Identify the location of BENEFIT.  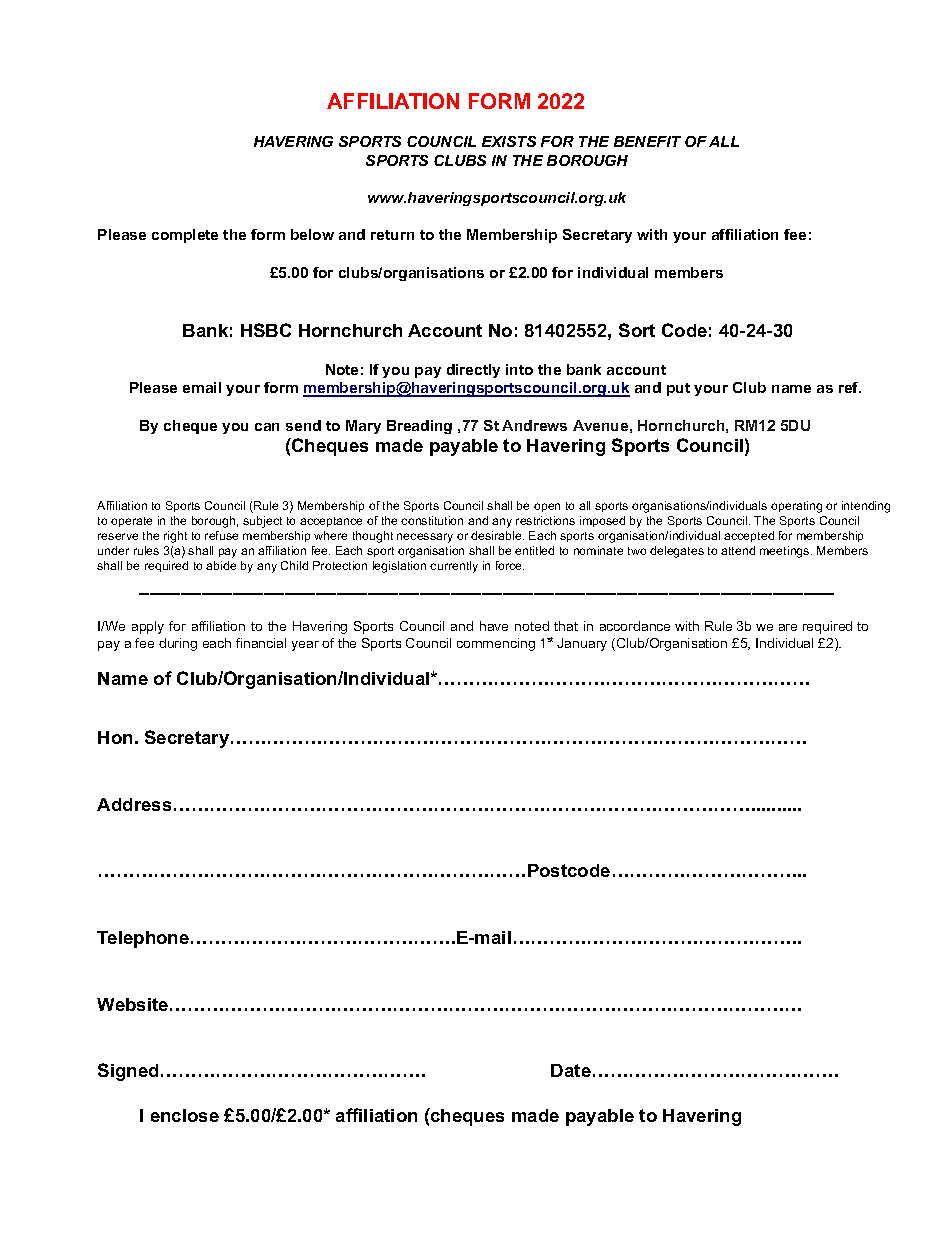
(647, 141).
